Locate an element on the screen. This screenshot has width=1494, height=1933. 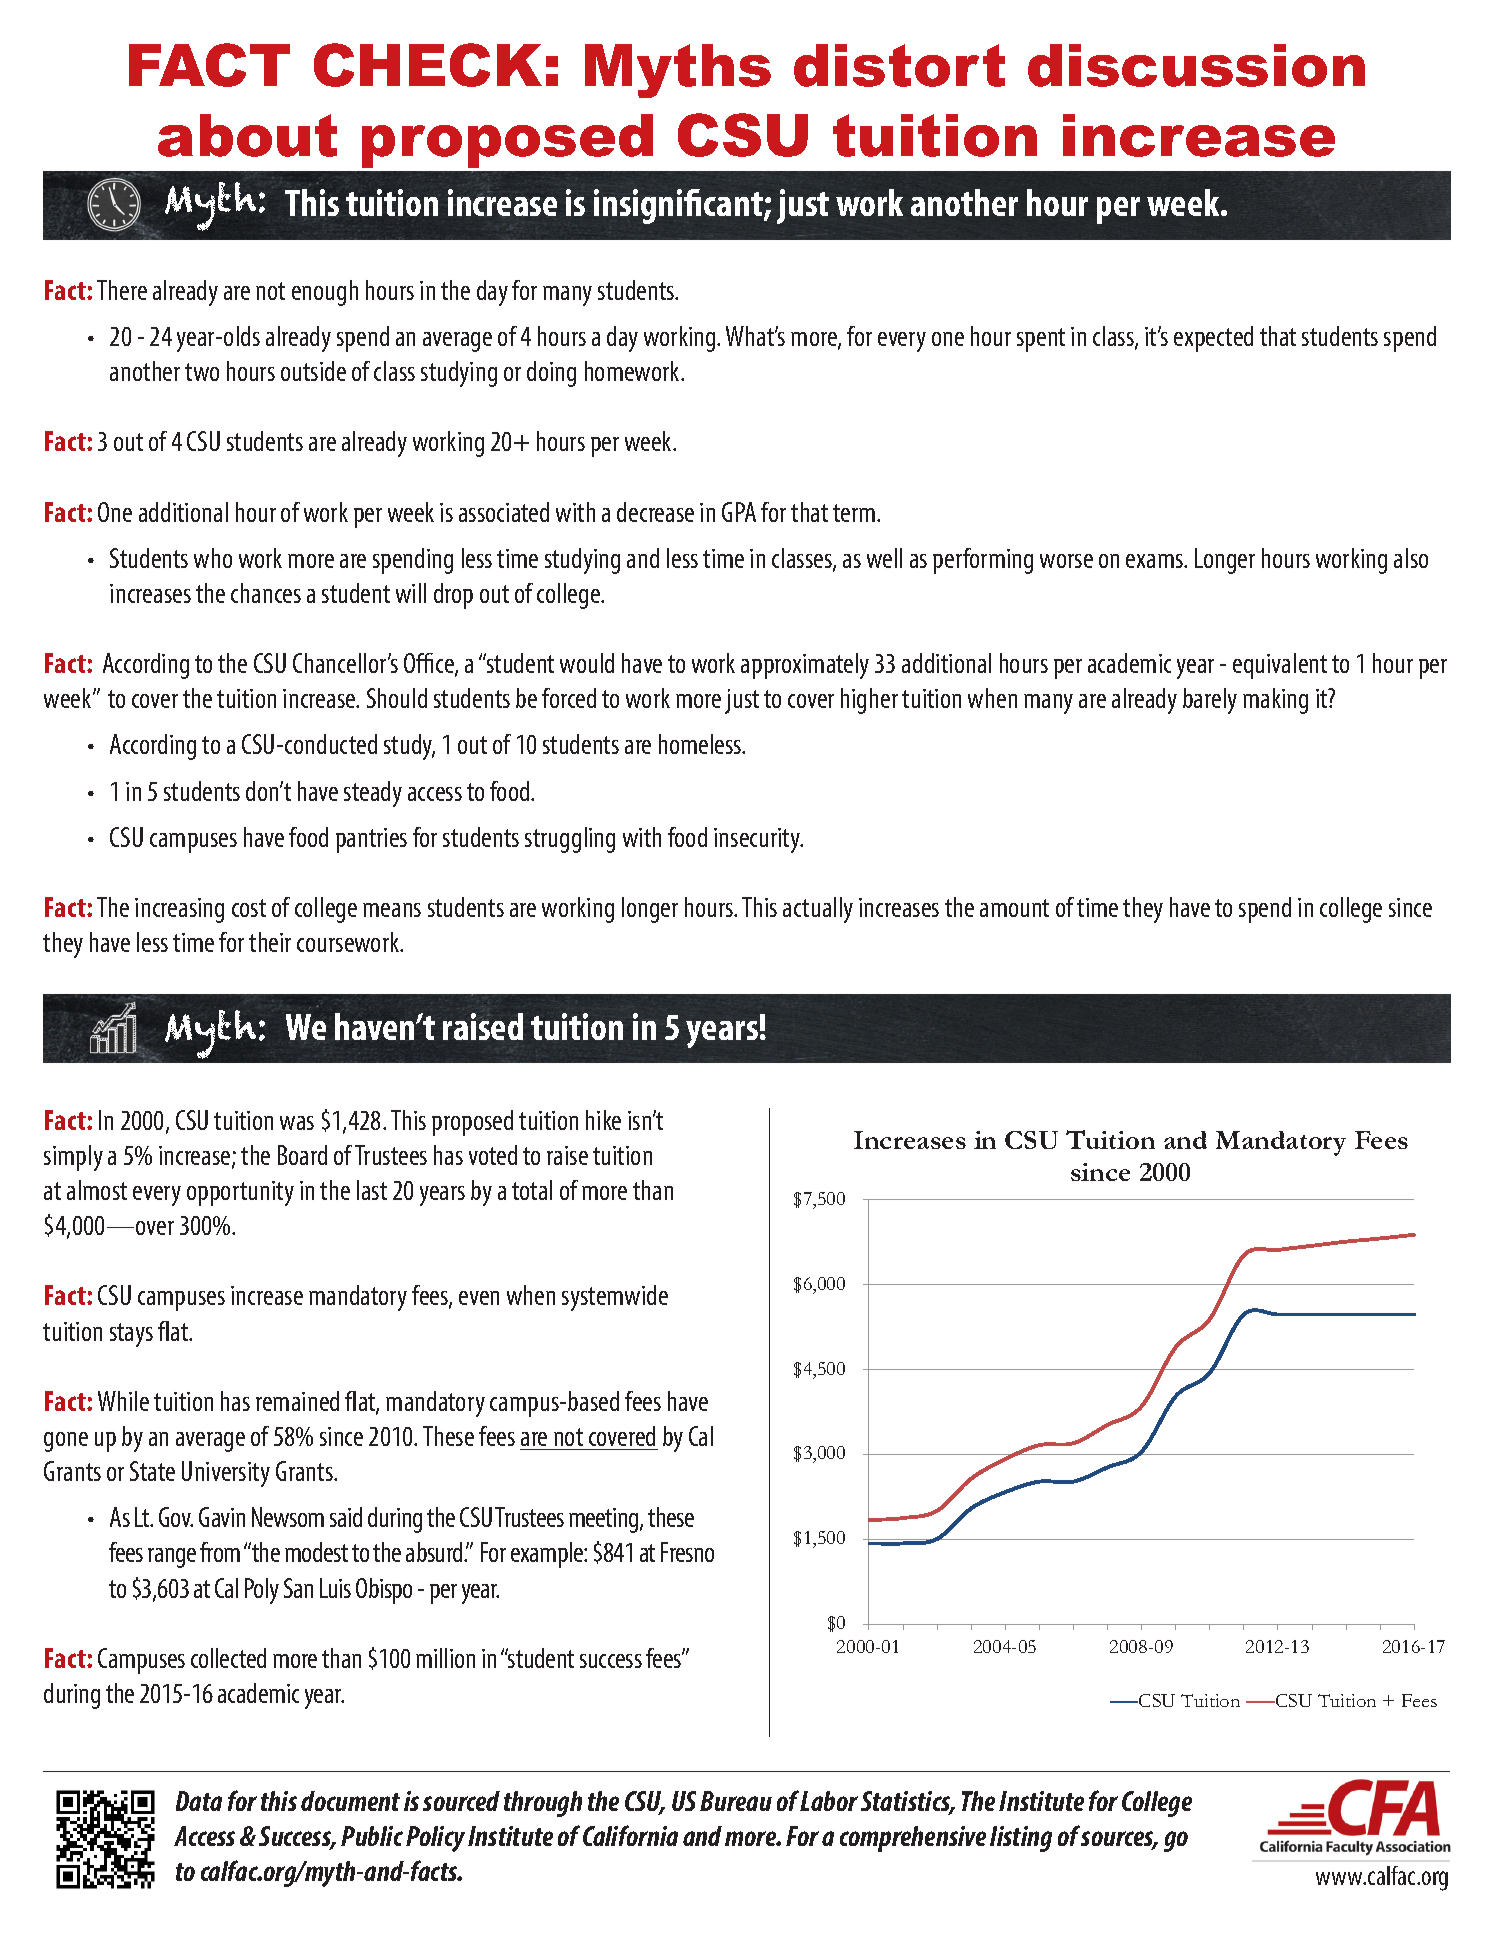
Data is located at coordinates (199, 1801).
